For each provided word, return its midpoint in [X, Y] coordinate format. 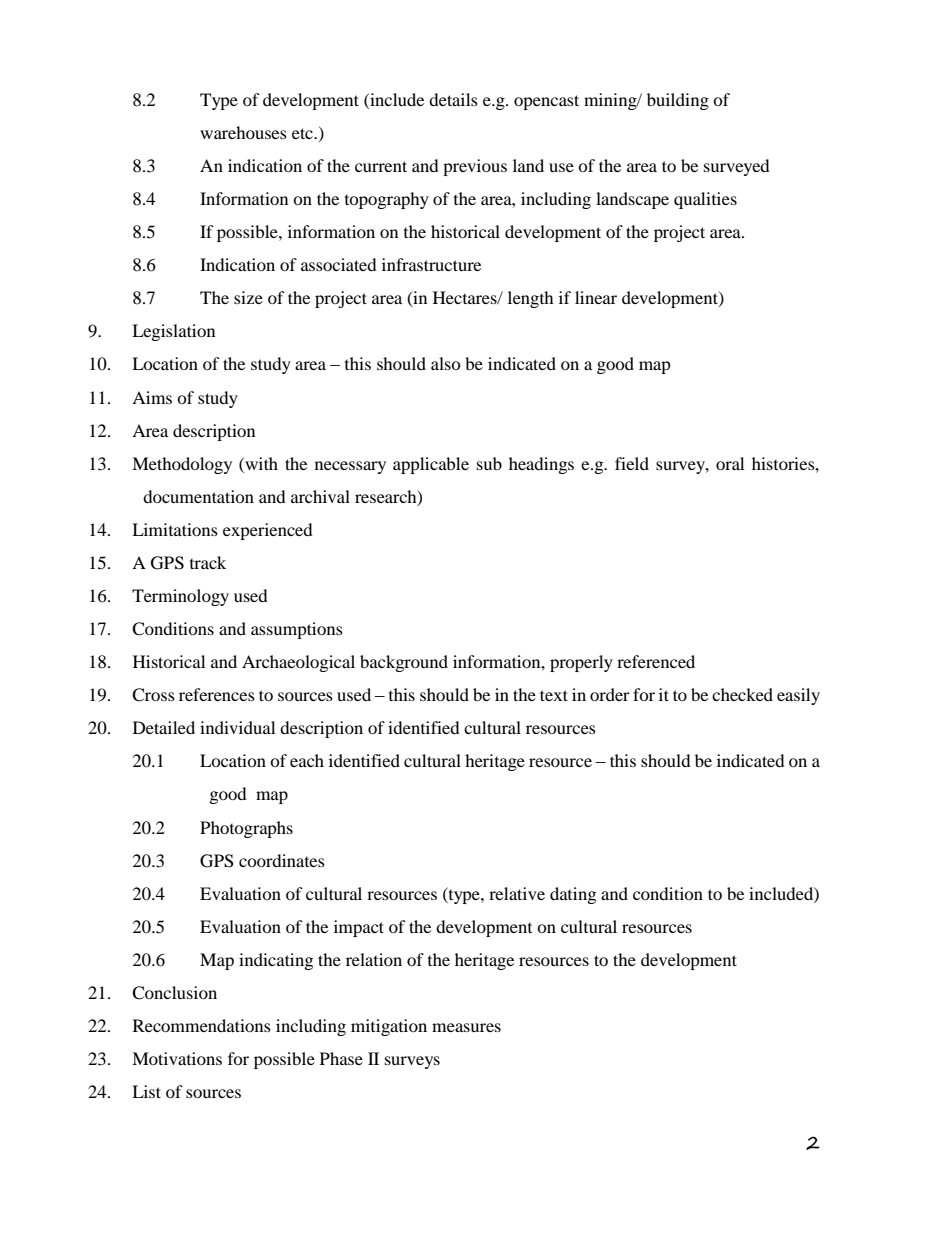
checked [742, 694]
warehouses [243, 132]
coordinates [282, 860]
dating [573, 895]
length [531, 299]
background [404, 663]
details [453, 99]
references [217, 694]
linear [596, 297]
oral [730, 463]
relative [517, 893]
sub [489, 463]
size [248, 297]
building [678, 101]
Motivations [177, 1058]
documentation [198, 496]
